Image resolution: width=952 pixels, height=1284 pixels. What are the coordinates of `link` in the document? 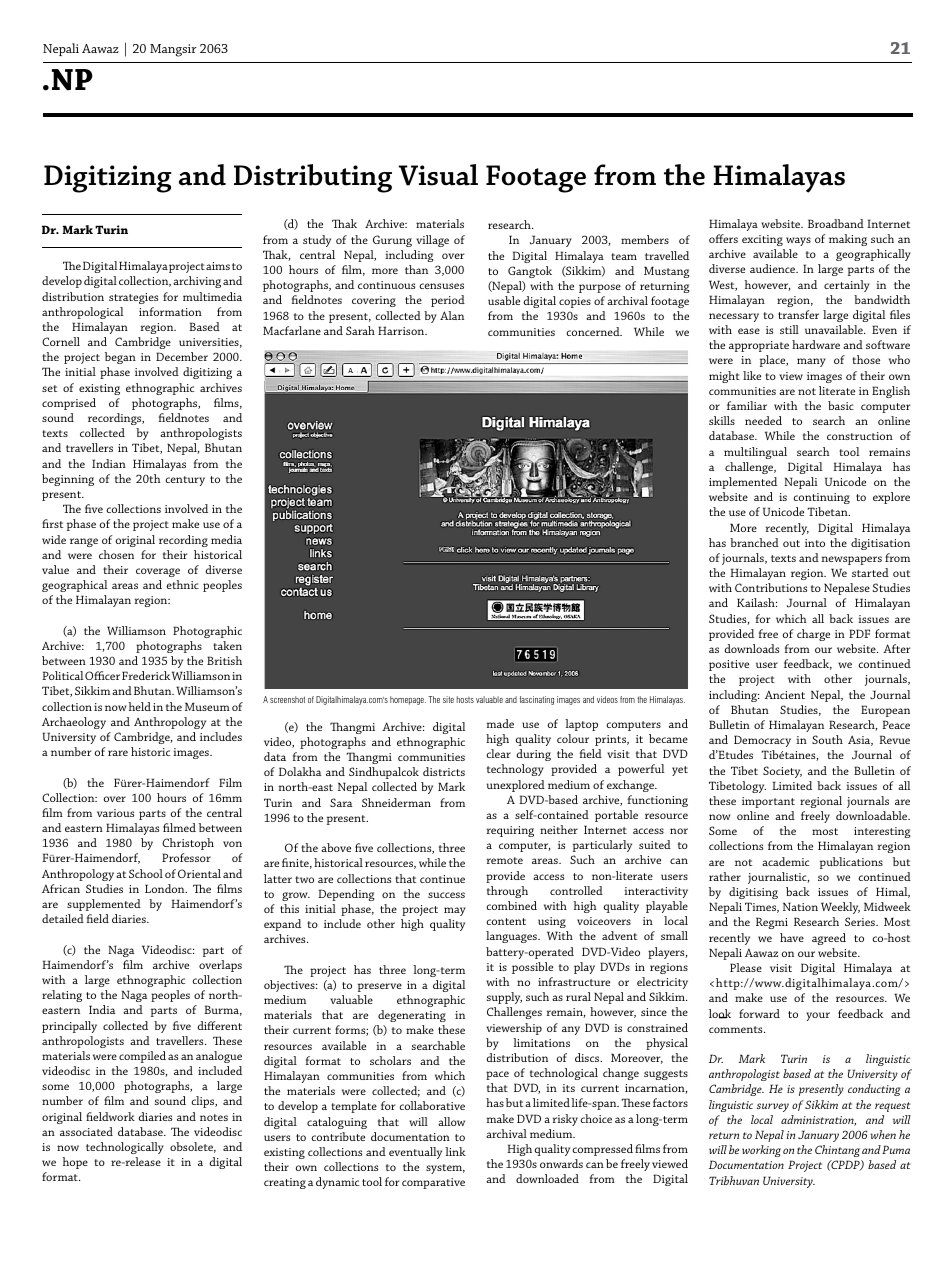 It's located at (455, 1151).
